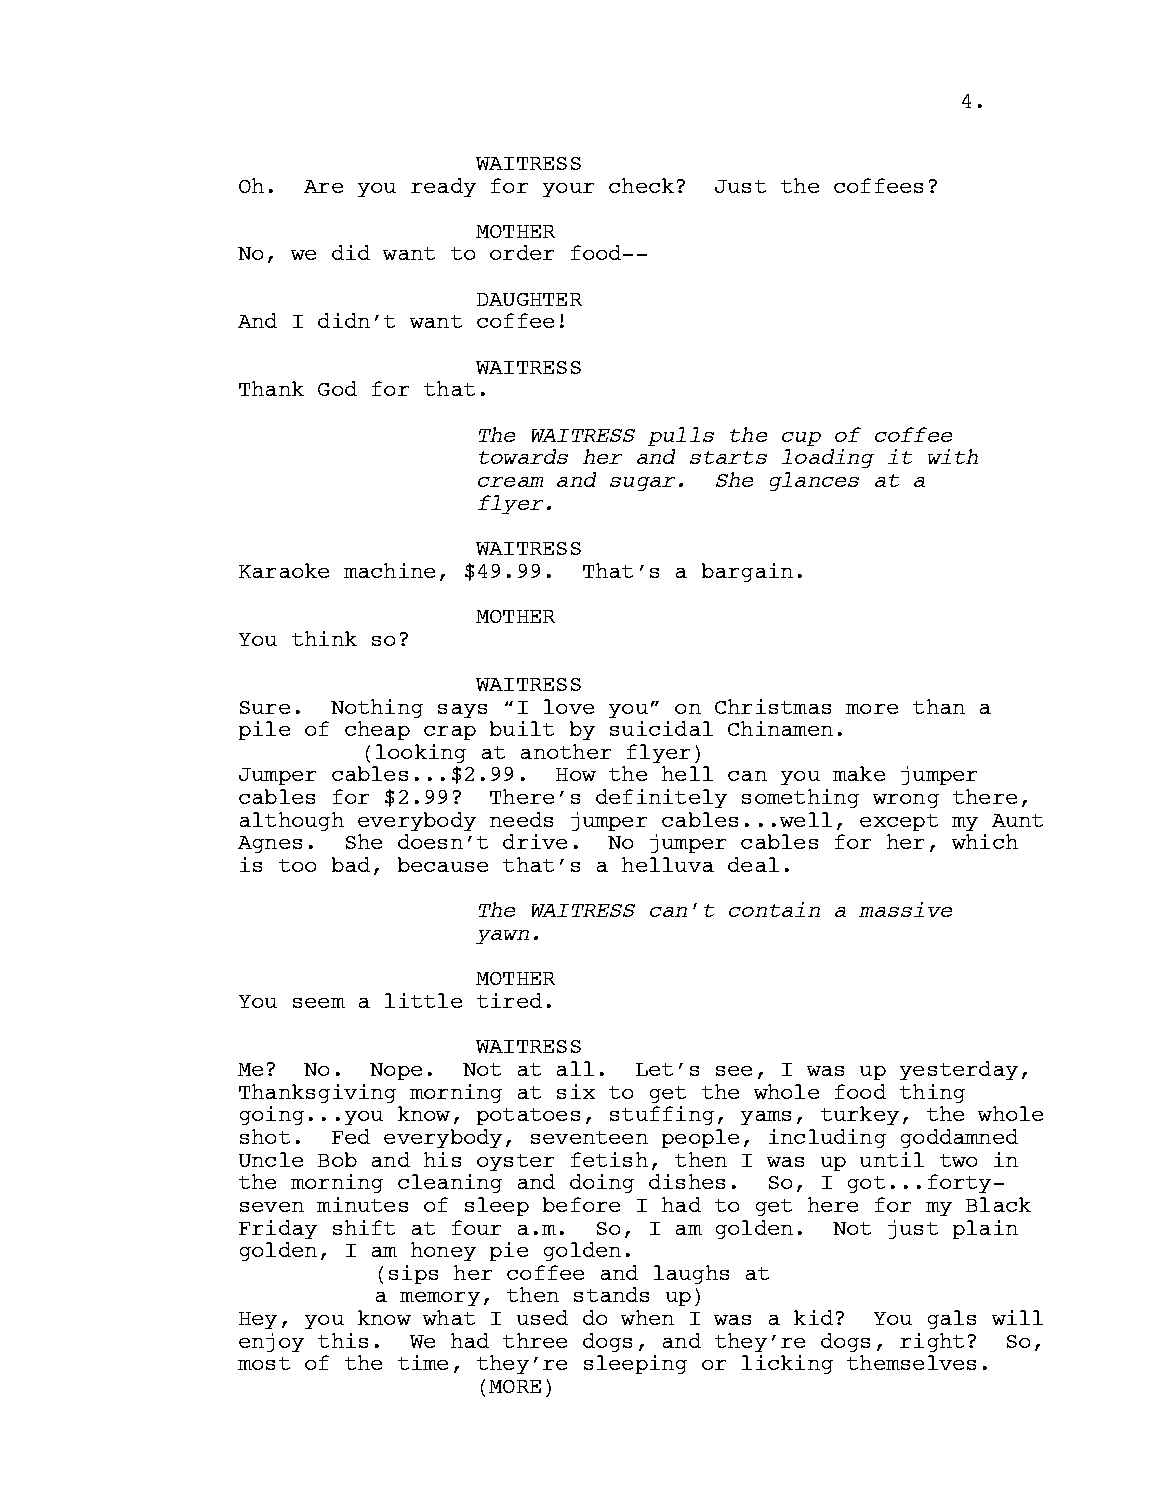 Image resolution: width=1156 pixels, height=1495 pixels. Describe the element at coordinates (932, 1342) in the screenshot. I see `right` at that location.
